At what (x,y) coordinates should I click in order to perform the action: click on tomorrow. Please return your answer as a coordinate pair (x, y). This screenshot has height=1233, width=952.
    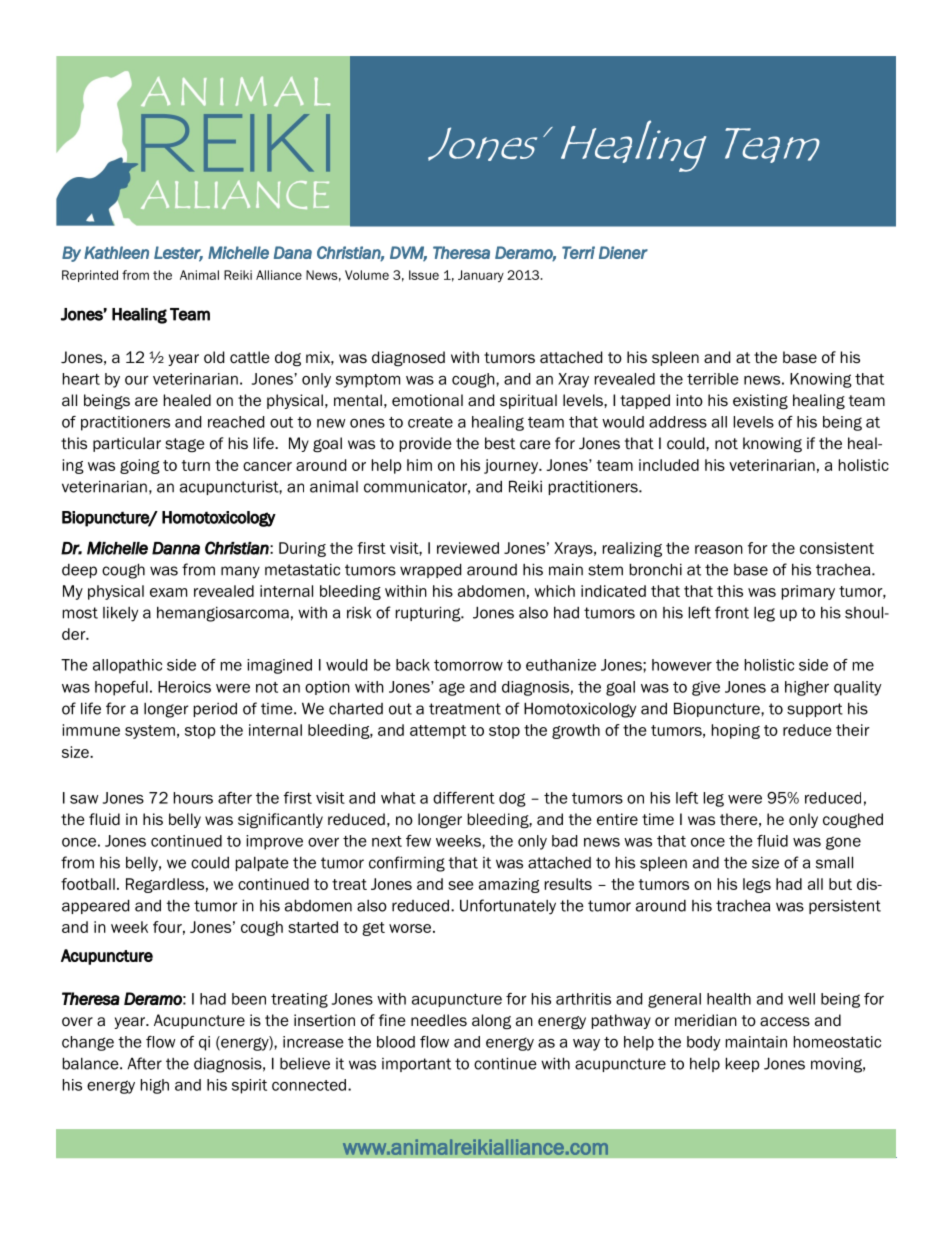
    Looking at the image, I should click on (468, 665).
